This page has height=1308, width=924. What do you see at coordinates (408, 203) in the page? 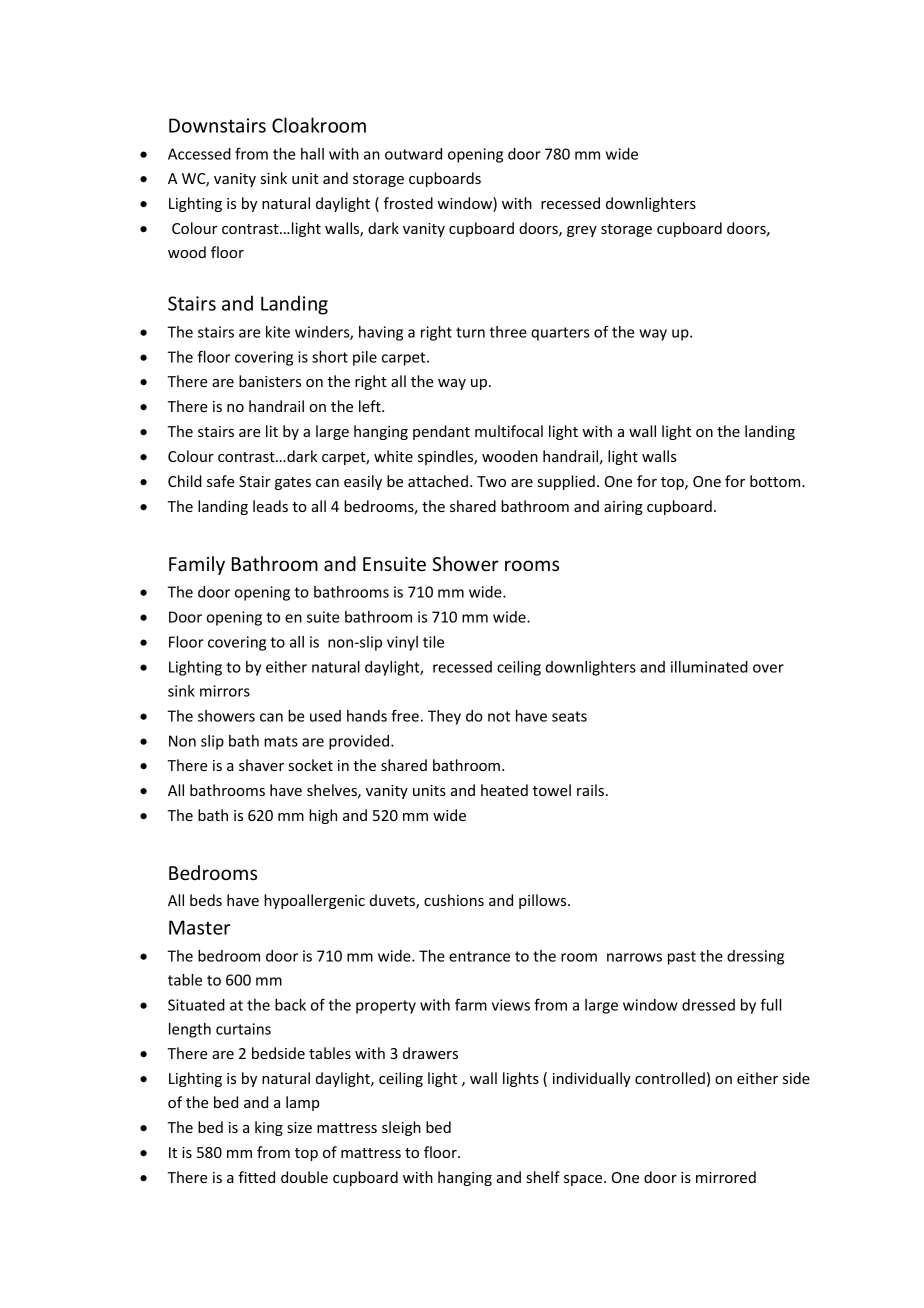
I see `frosted` at bounding box center [408, 203].
